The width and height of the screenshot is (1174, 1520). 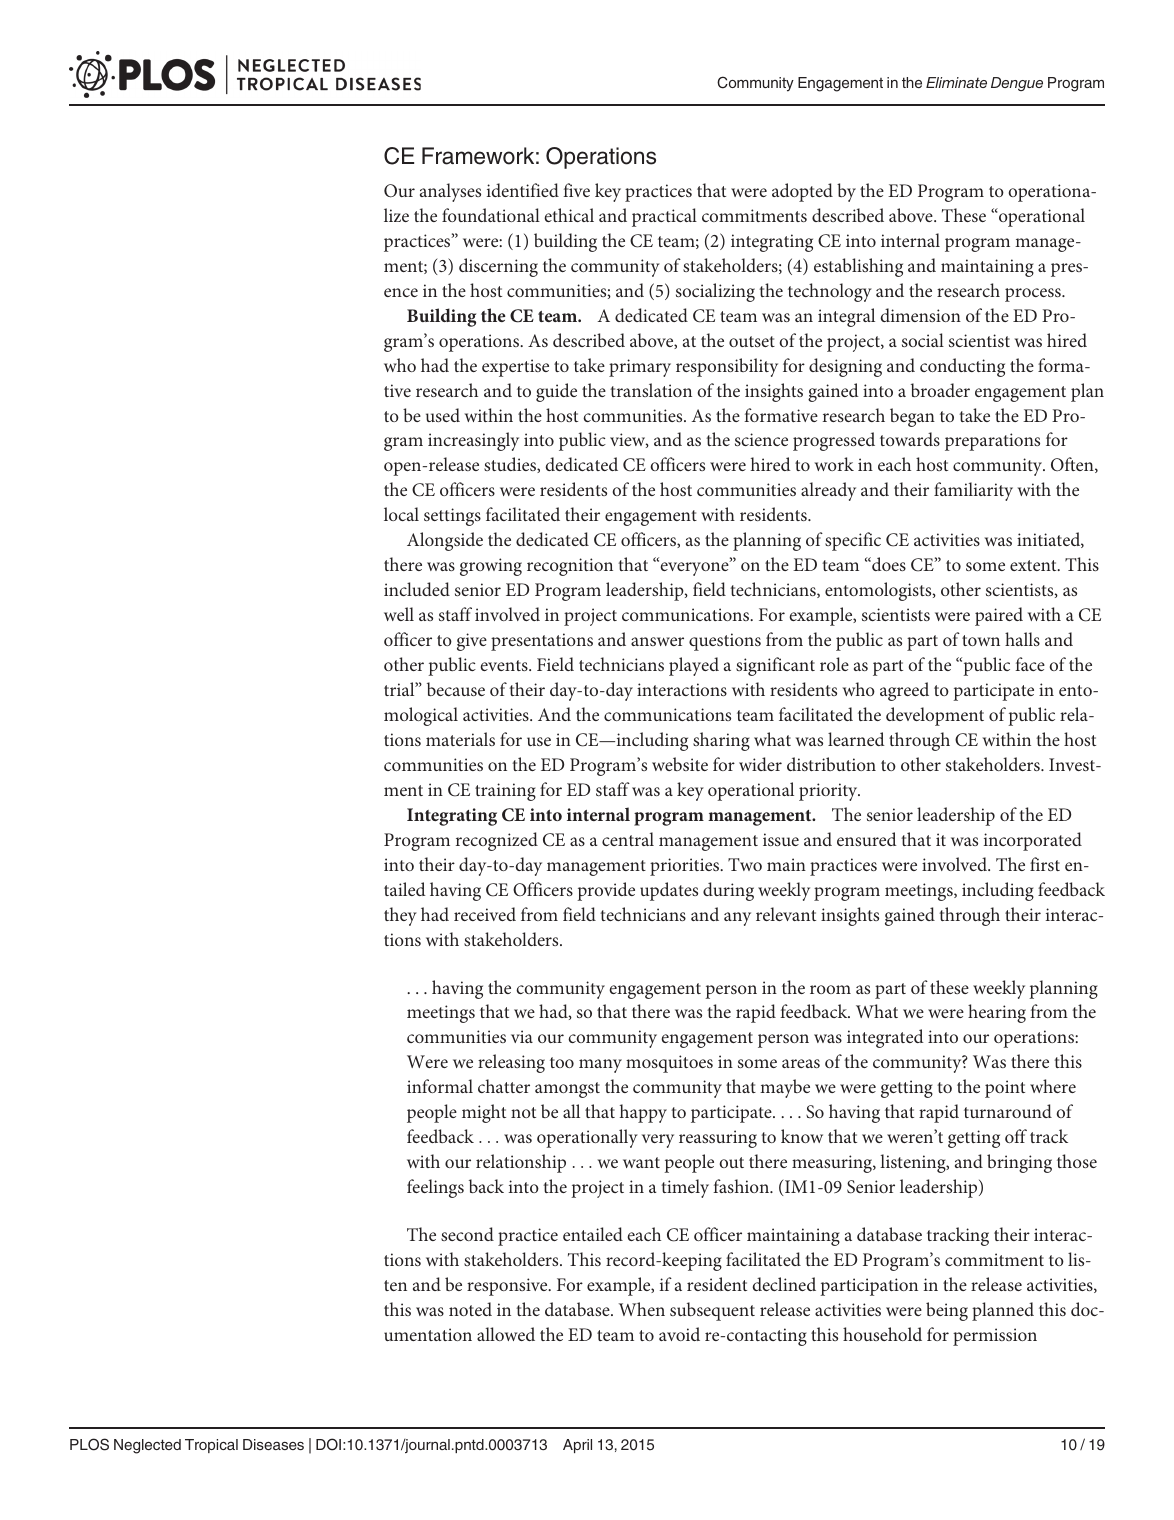 What do you see at coordinates (956, 82) in the screenshot?
I see `Eliminate` at bounding box center [956, 82].
